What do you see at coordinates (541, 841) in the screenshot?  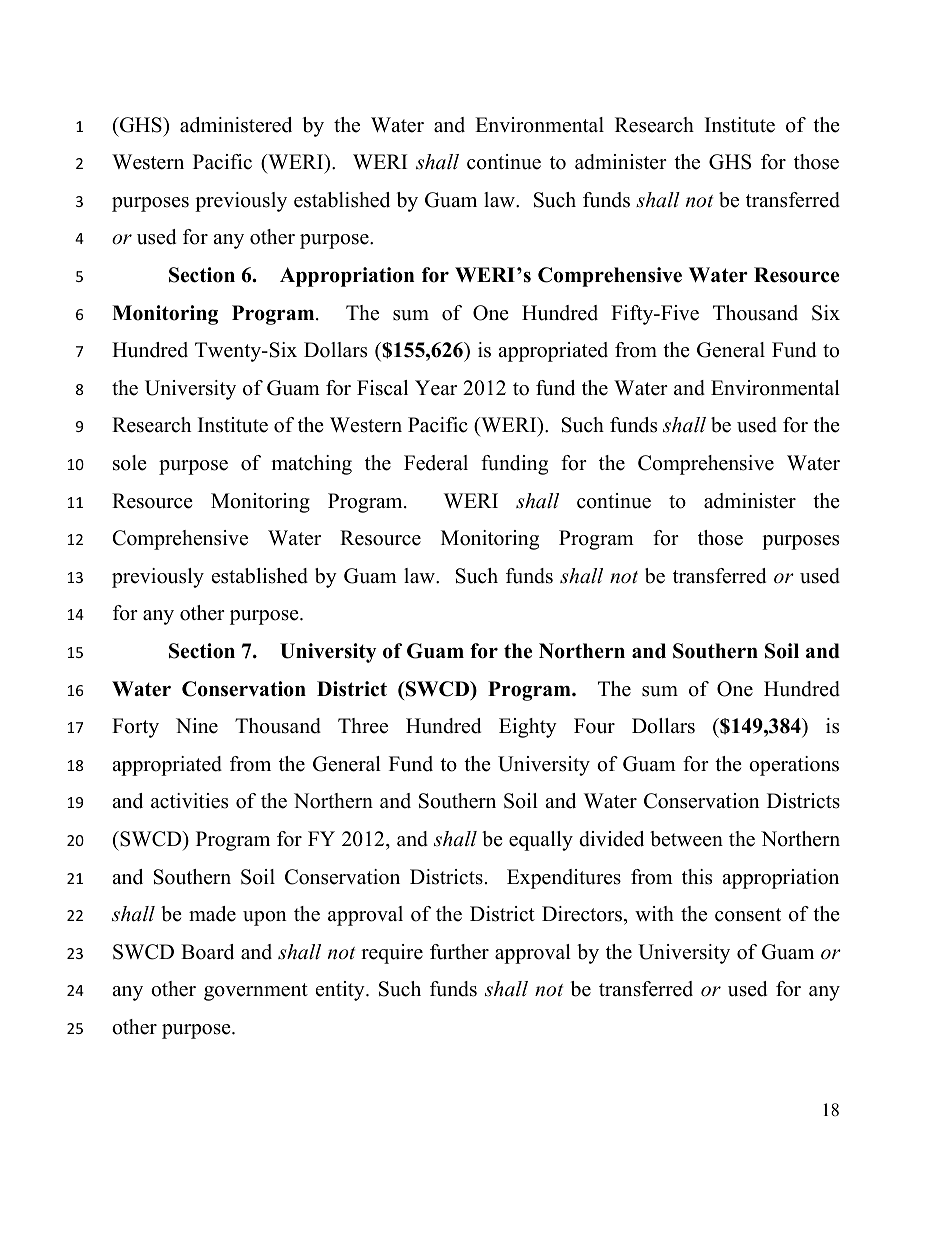 I see `equally` at bounding box center [541, 841].
